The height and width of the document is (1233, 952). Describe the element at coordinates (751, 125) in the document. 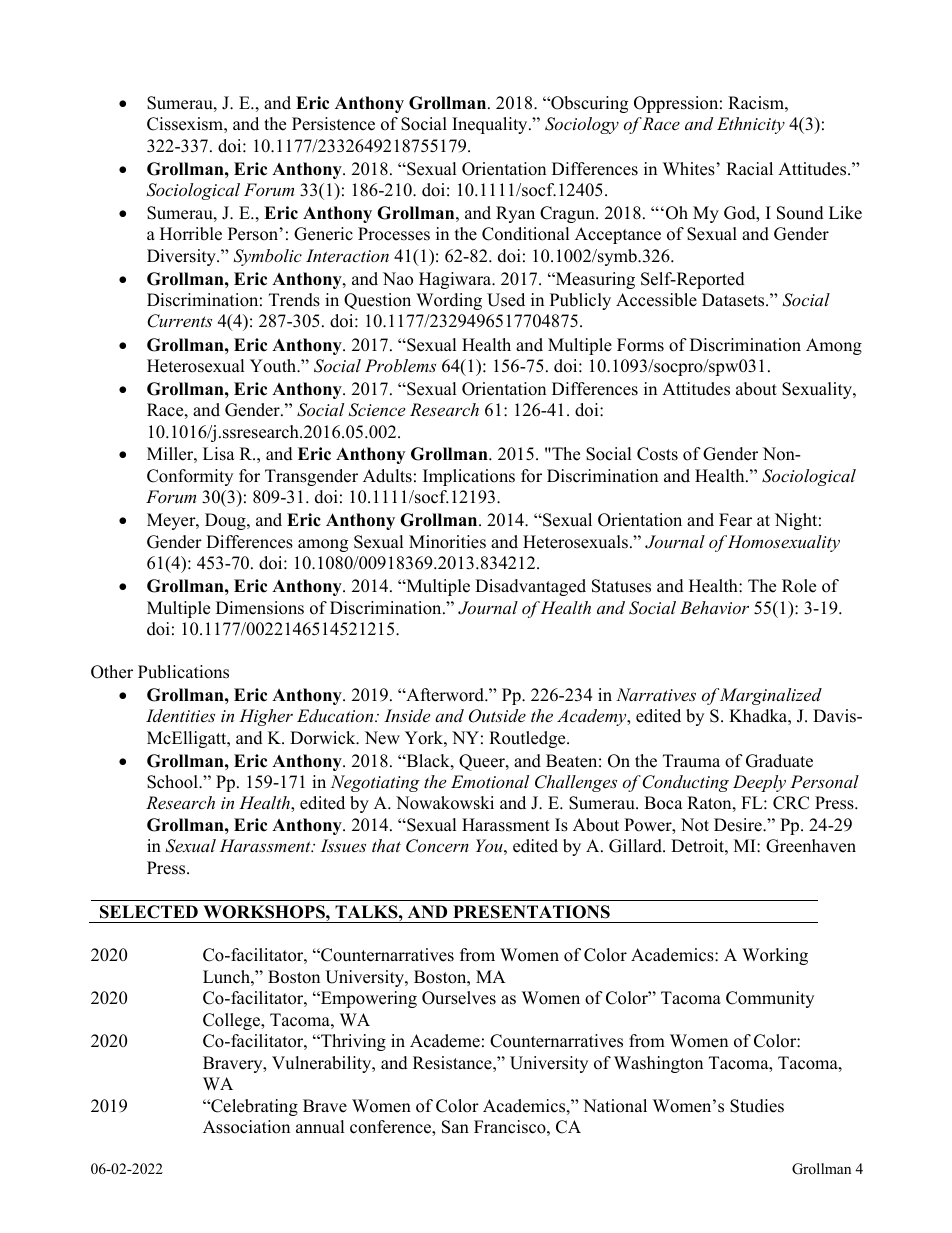

I see `Ethnicity` at that location.
